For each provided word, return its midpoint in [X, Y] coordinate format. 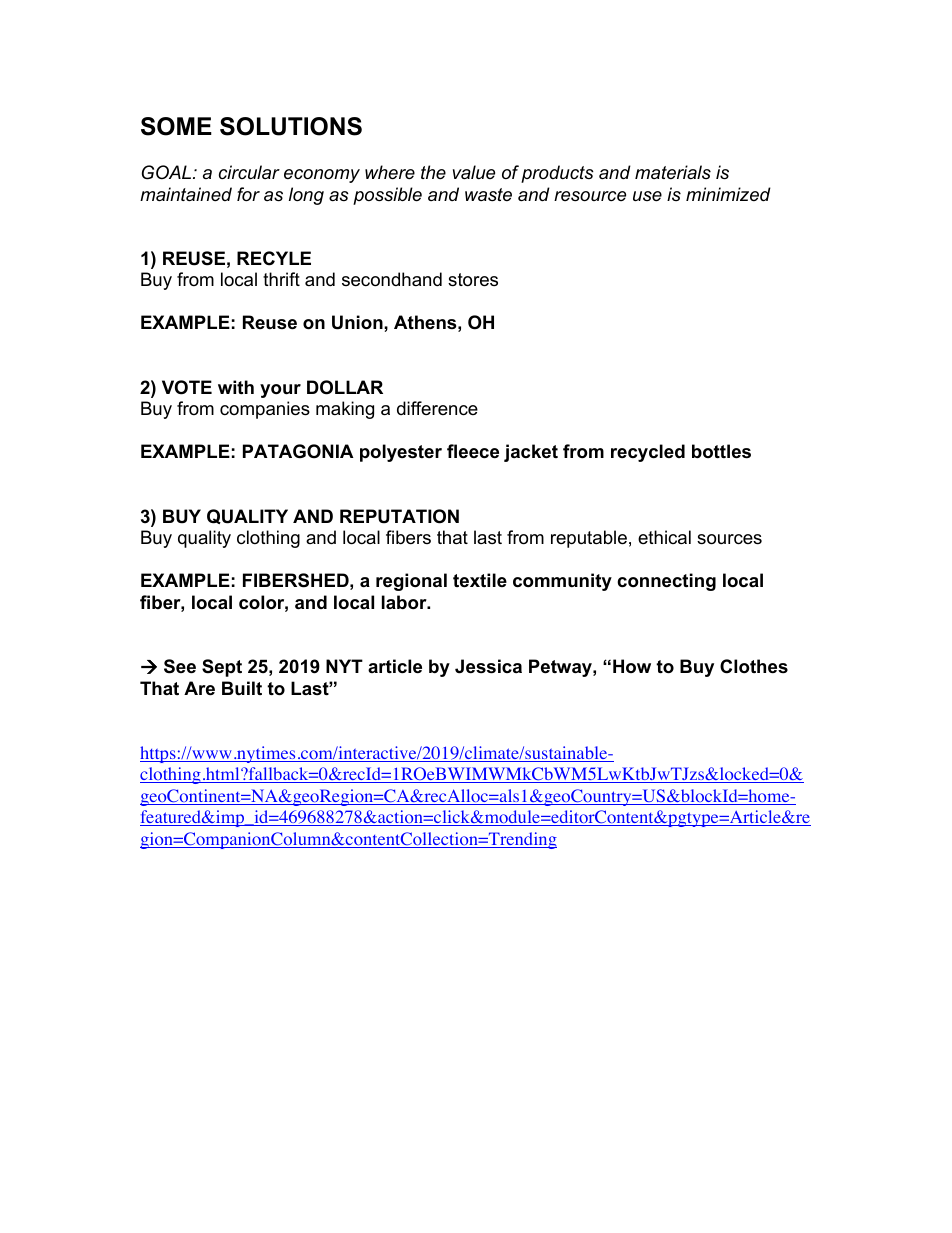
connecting [666, 582]
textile [480, 580]
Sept [222, 668]
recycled [648, 453]
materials [673, 172]
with [236, 387]
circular [249, 172]
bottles [721, 451]
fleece [473, 451]
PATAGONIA [298, 451]
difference [437, 408]
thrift [281, 279]
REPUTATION [399, 516]
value [474, 172]
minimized [728, 194]
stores [473, 280]
